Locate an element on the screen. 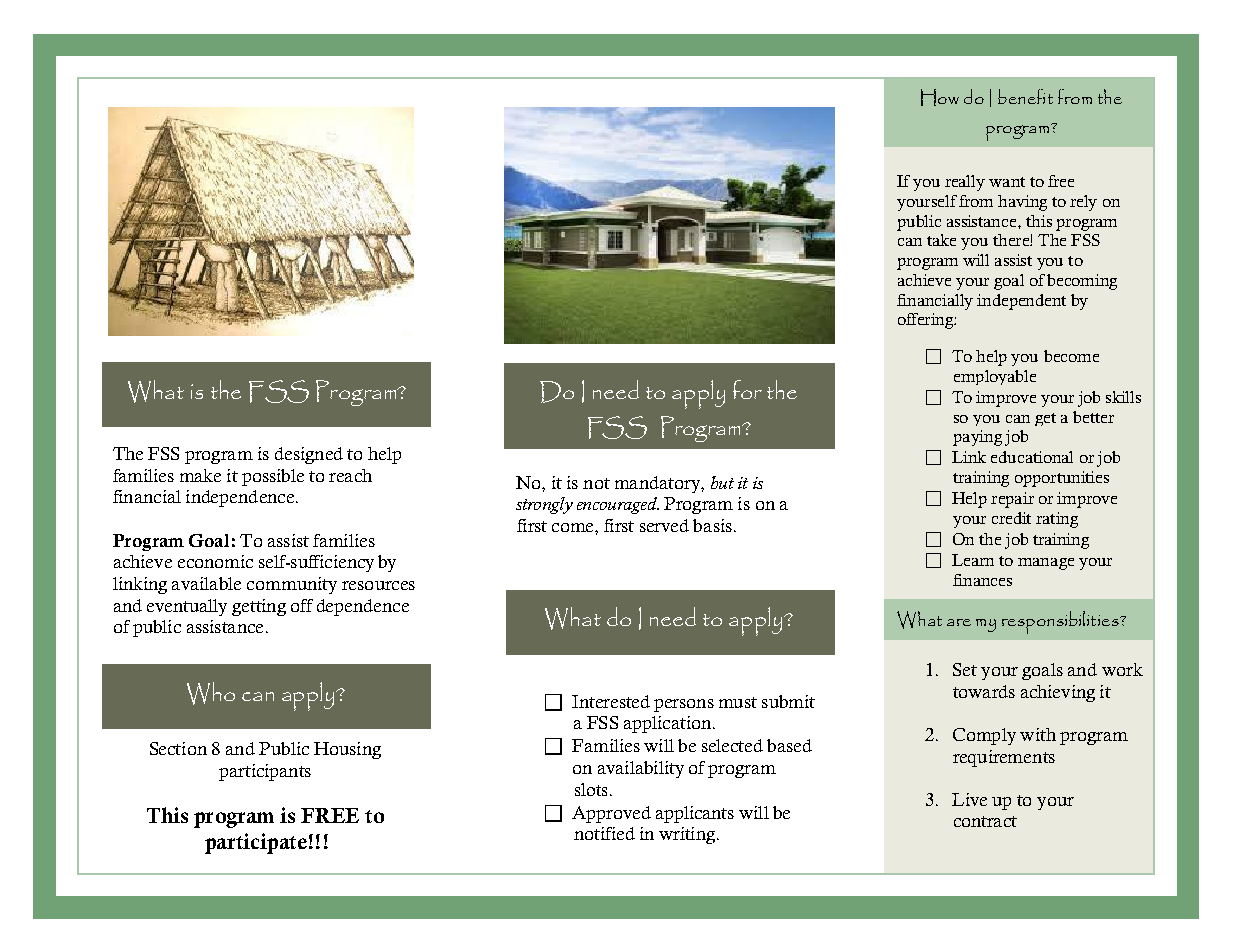  community is located at coordinates (292, 585).
